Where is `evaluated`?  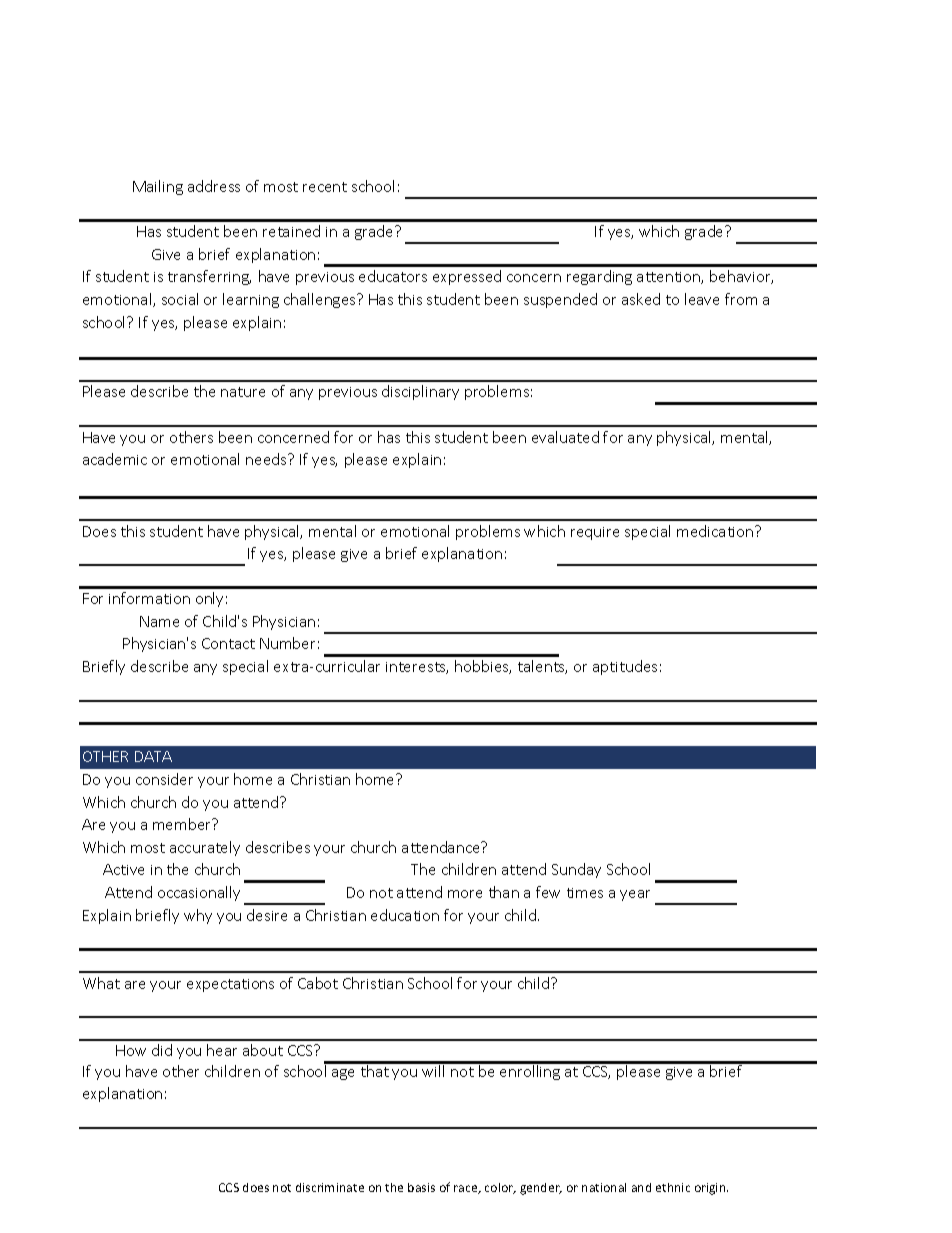
evaluated is located at coordinates (565, 437).
